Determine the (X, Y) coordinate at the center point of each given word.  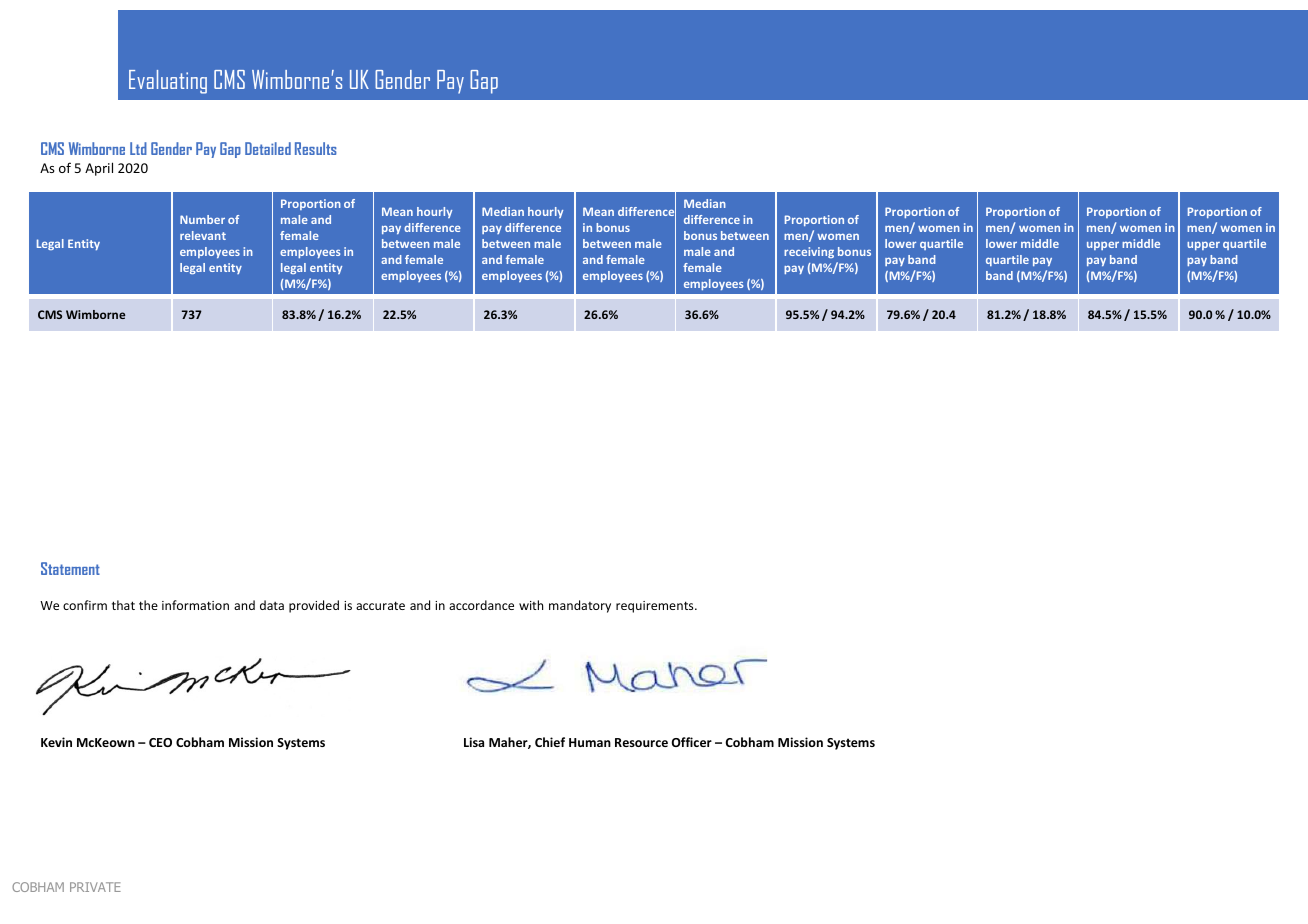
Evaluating (168, 82)
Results (316, 148)
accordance (481, 605)
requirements (656, 607)
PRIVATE (95, 887)
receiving (809, 252)
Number (202, 219)
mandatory (580, 606)
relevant (203, 235)
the (148, 605)
